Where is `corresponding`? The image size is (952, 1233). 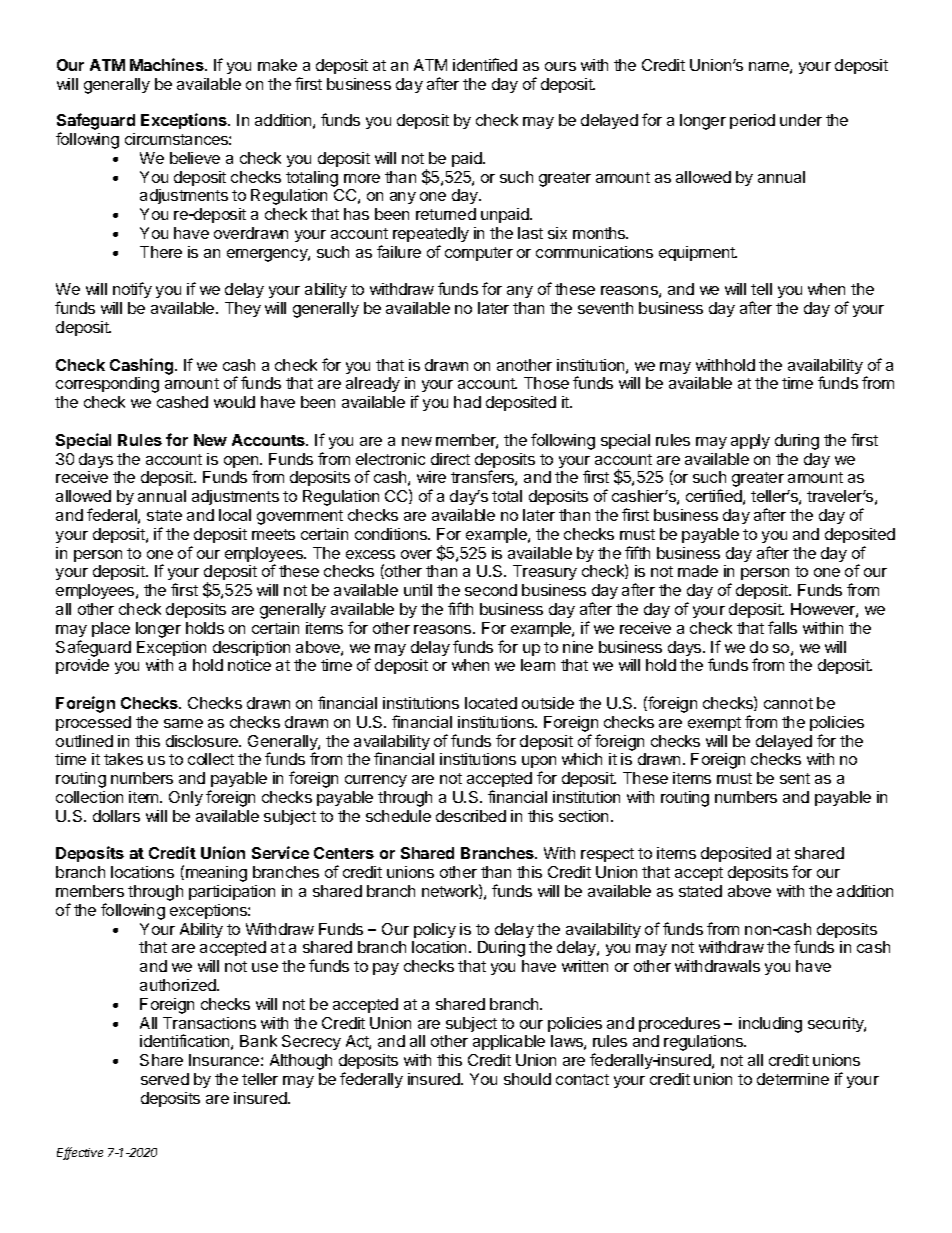
corresponding is located at coordinates (107, 385).
